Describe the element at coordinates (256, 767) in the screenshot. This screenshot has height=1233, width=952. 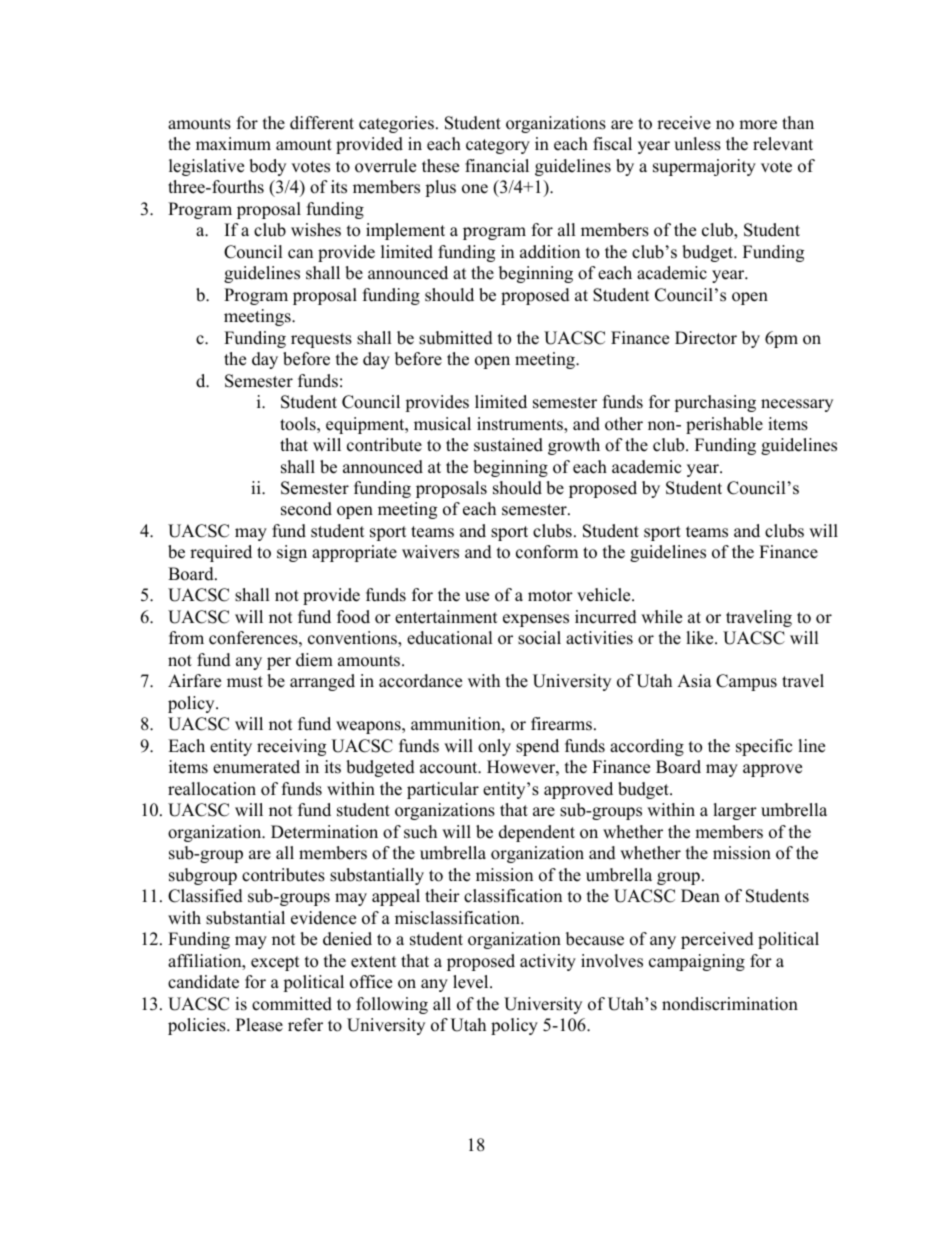
I see `enumerated` at that location.
